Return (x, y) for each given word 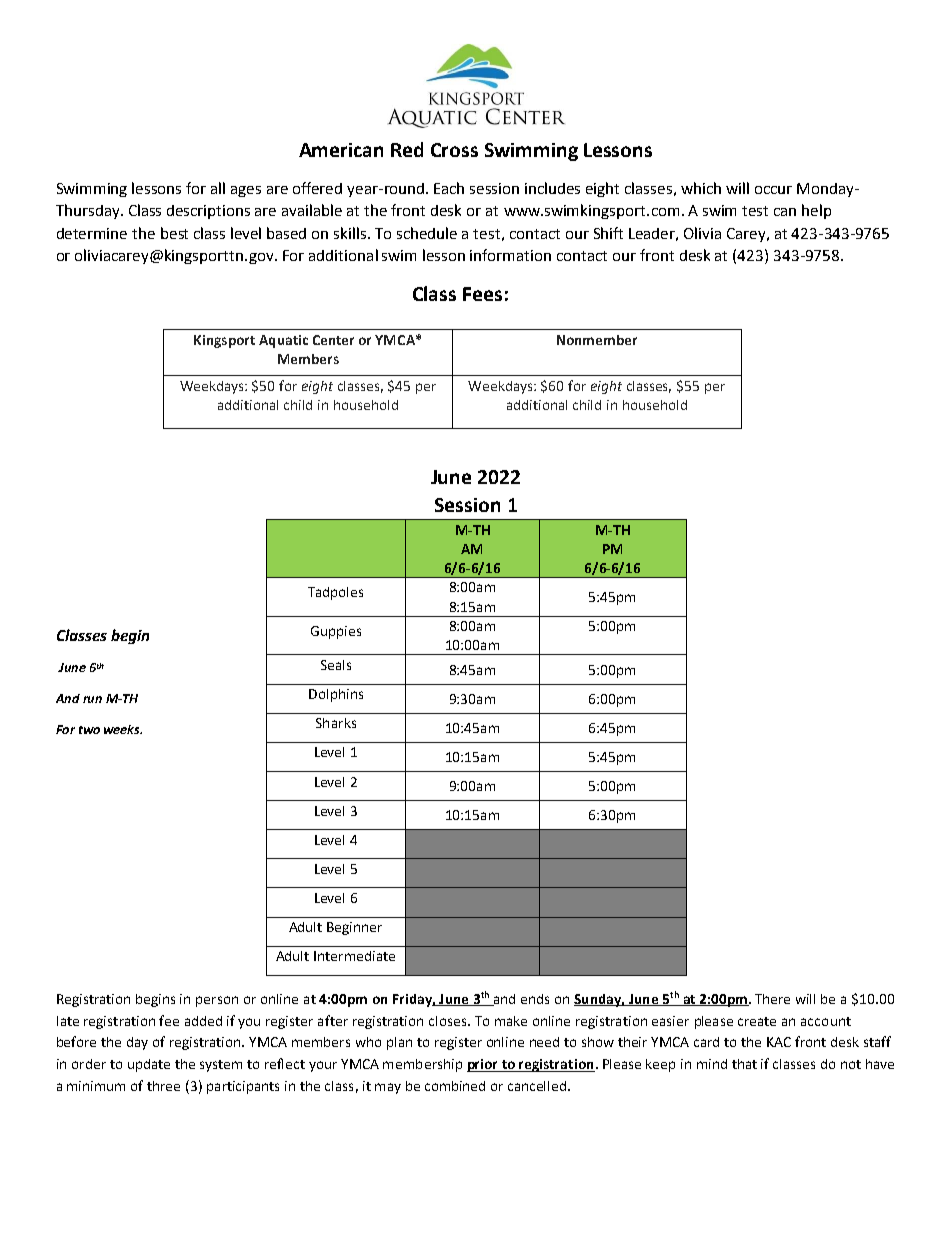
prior (484, 1065)
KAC (779, 1042)
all (218, 188)
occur (773, 190)
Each (449, 188)
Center (333, 340)
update (149, 1065)
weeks (123, 729)
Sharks (336, 723)
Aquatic (283, 341)
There (772, 999)
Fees (482, 294)
